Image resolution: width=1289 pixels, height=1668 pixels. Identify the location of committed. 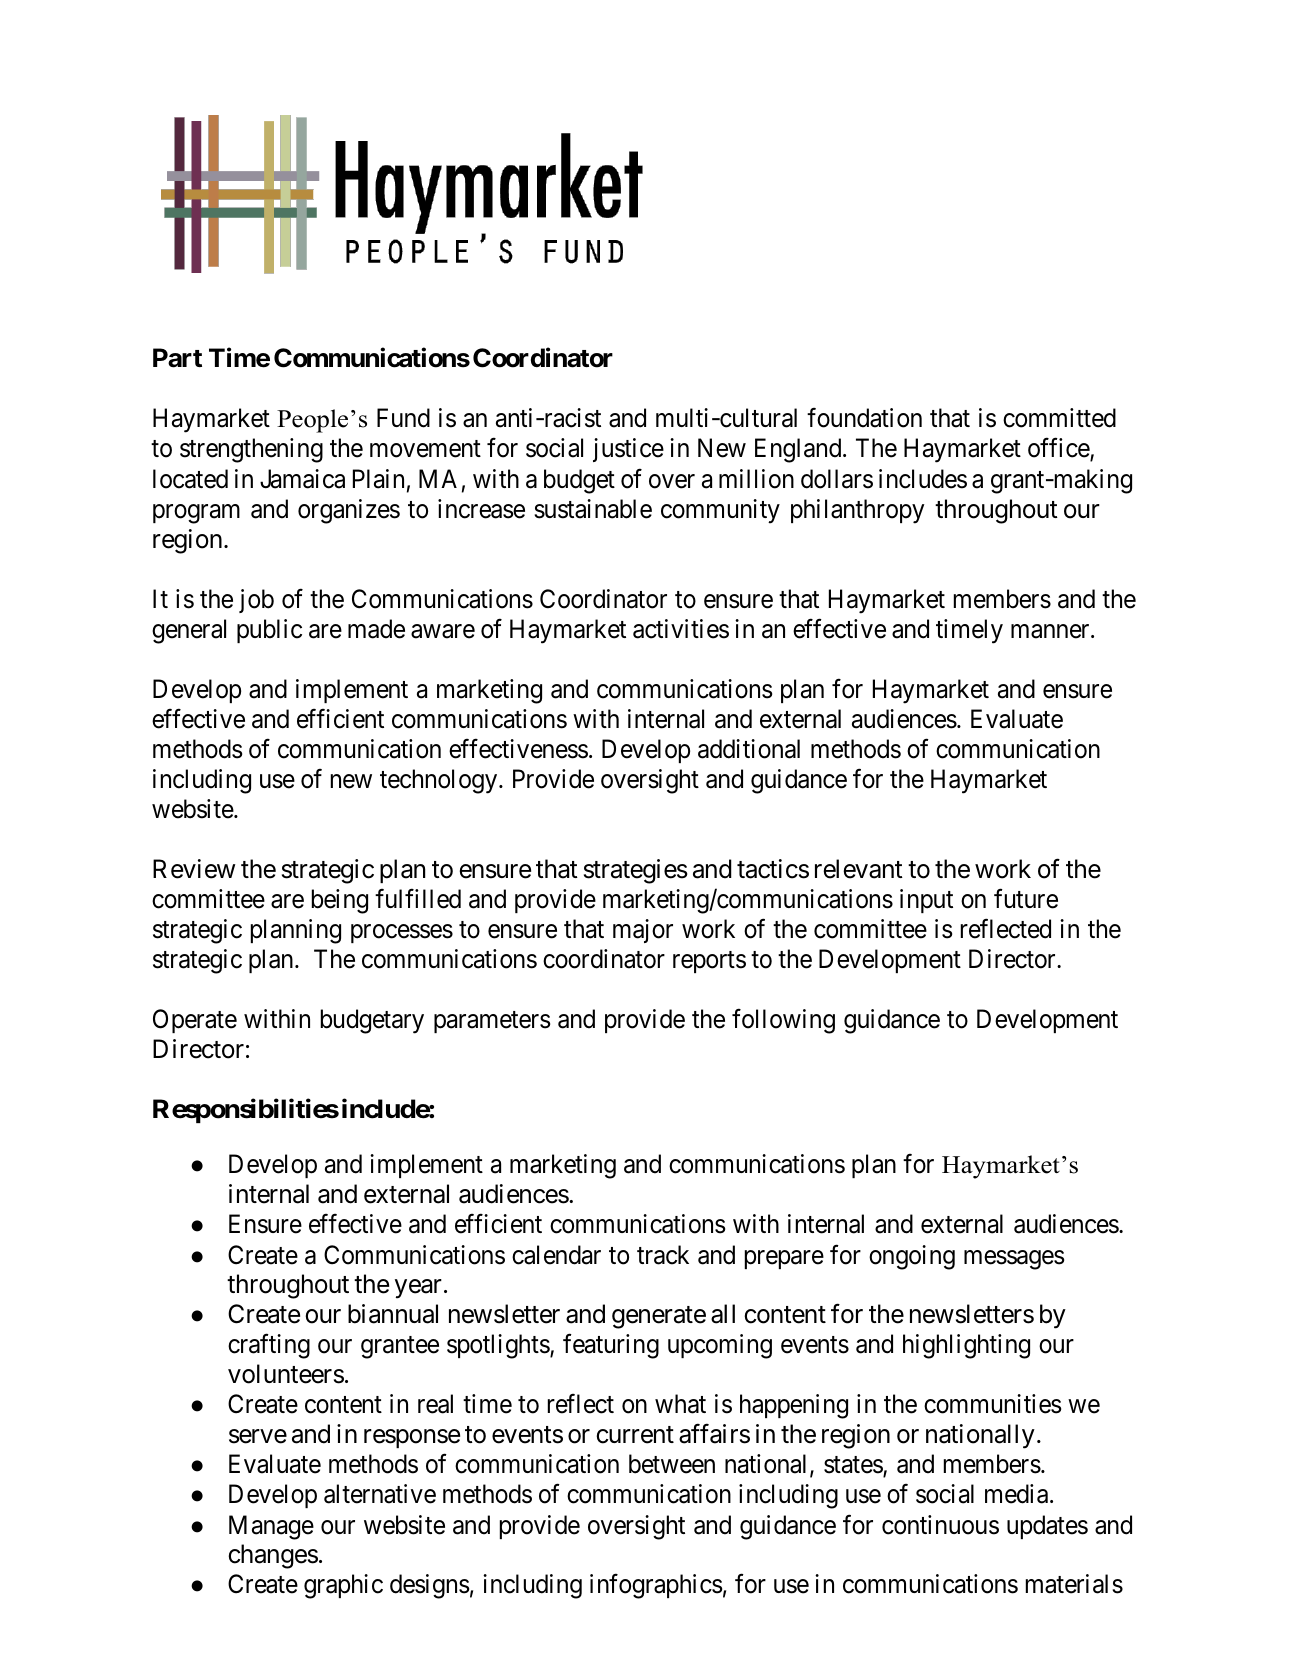
(1059, 418).
